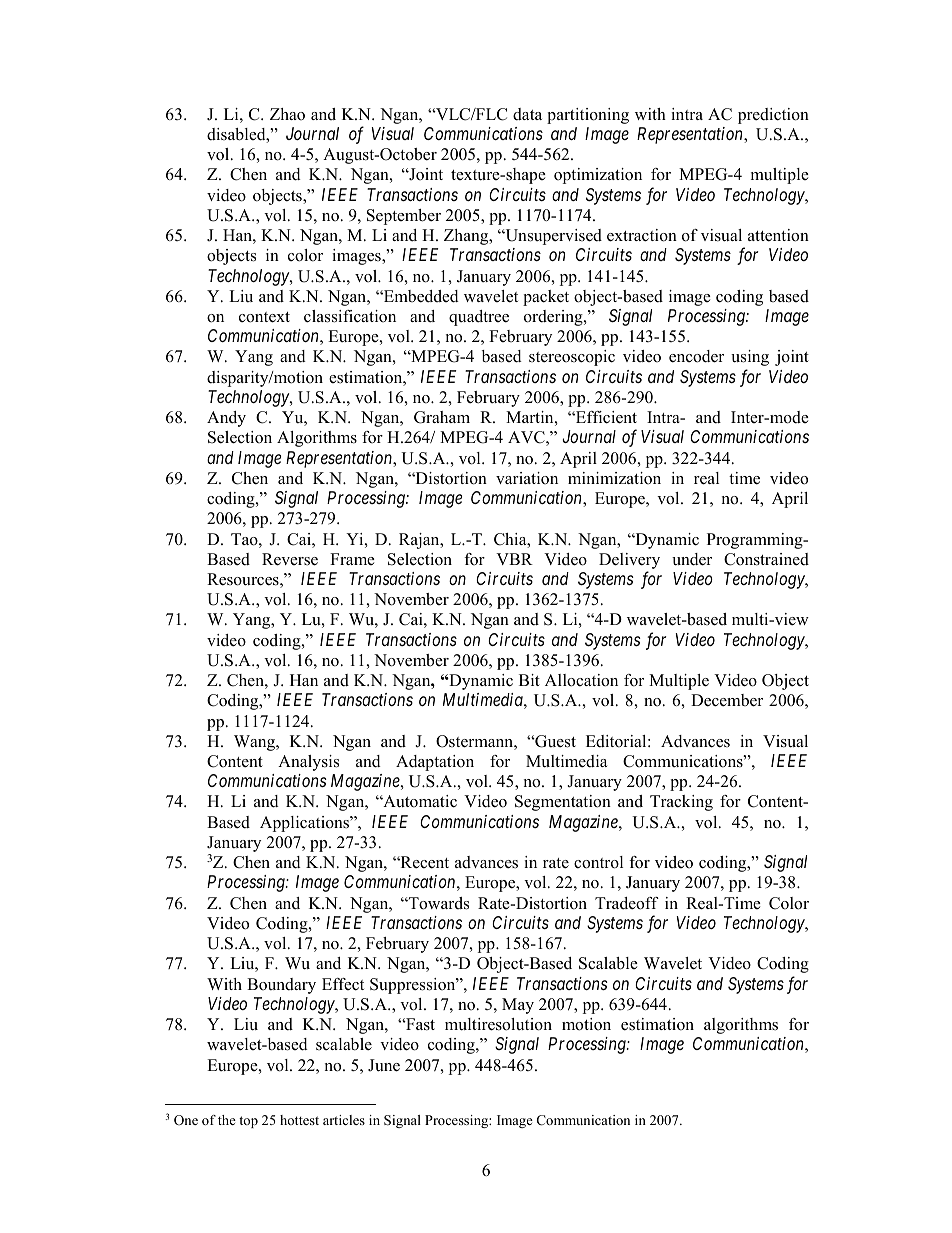 The width and height of the screenshot is (952, 1233). I want to click on Analysis, so click(308, 763).
